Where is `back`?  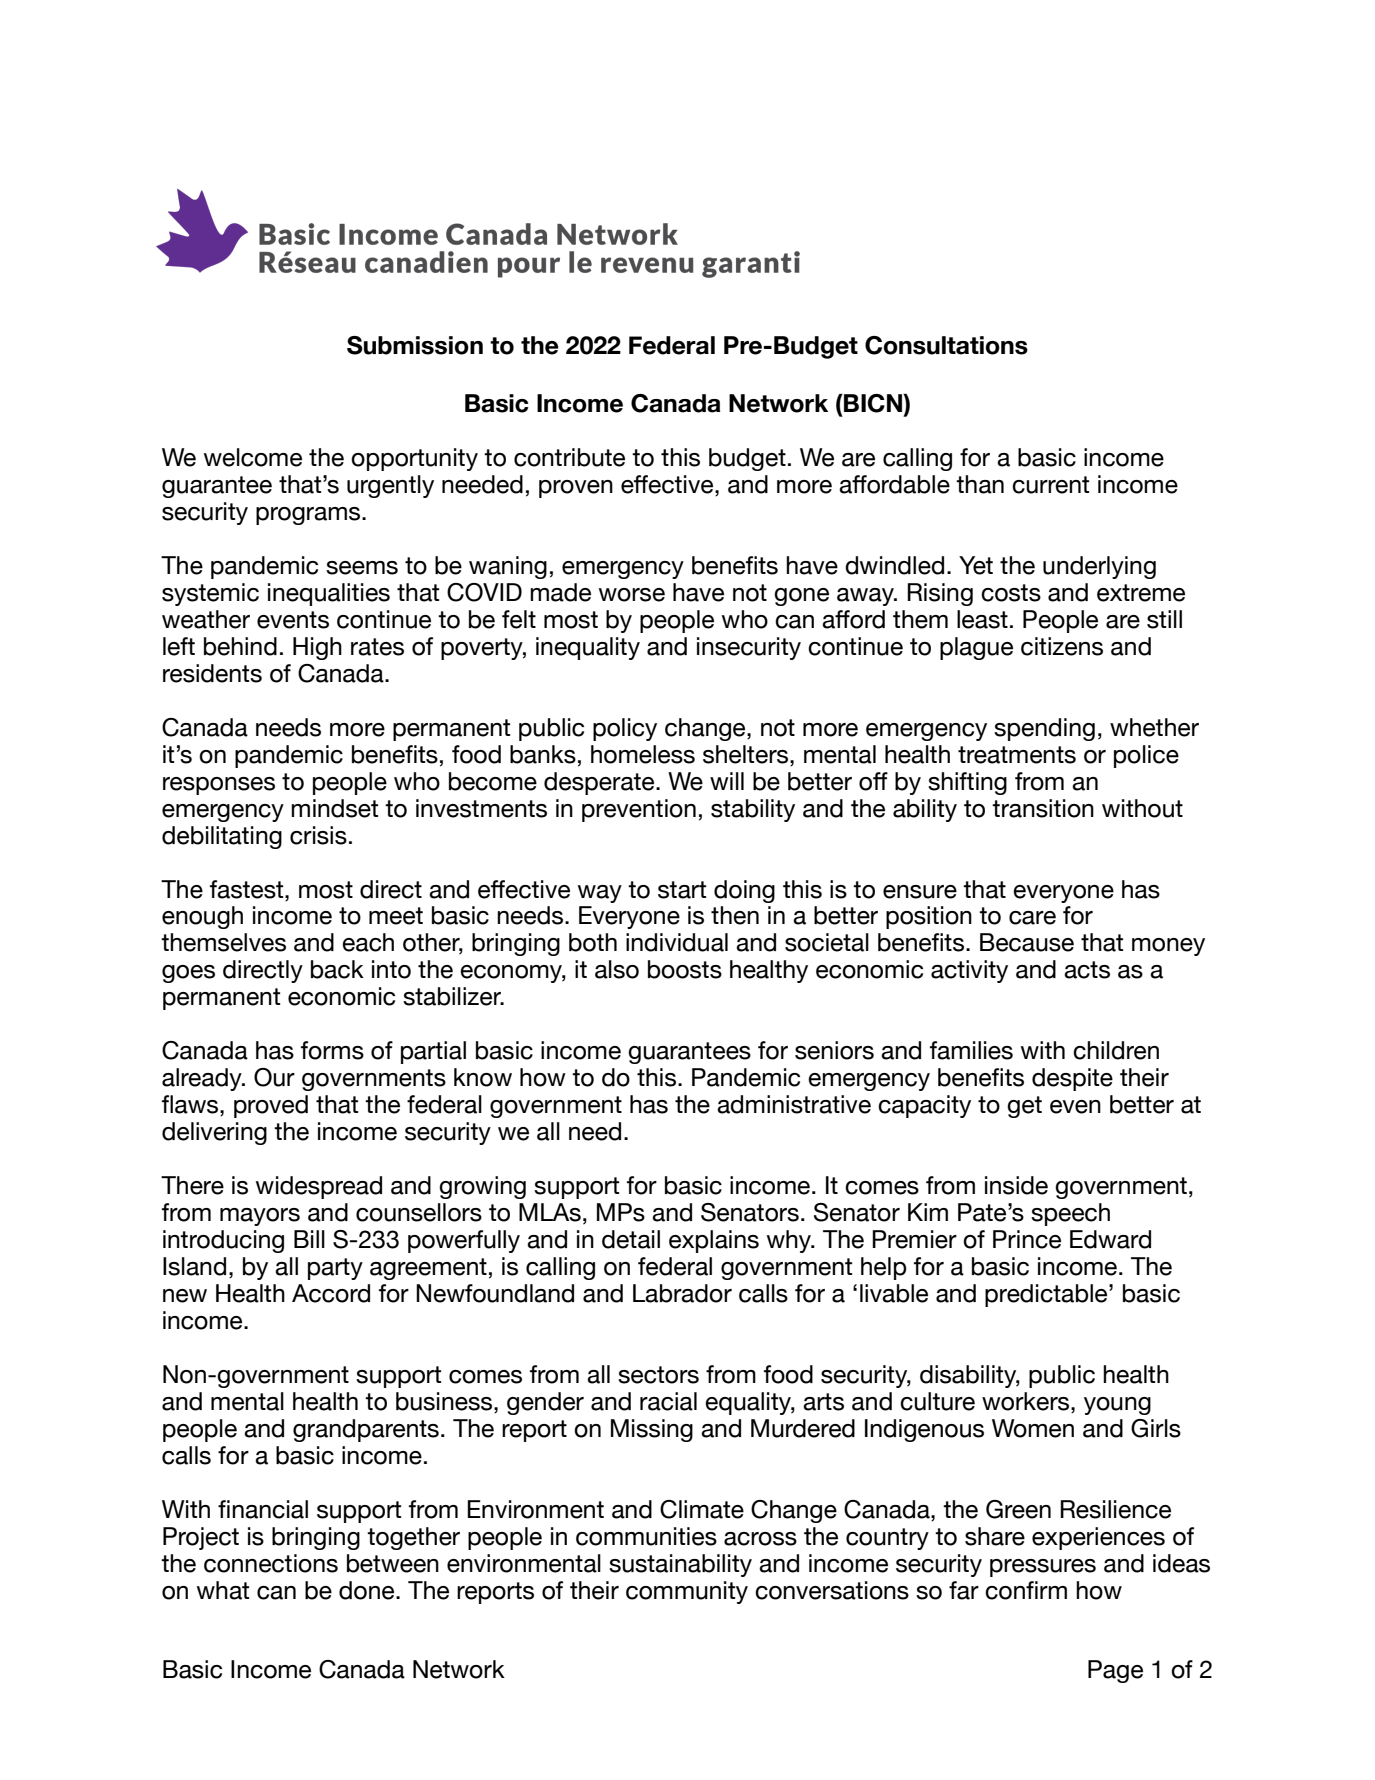
back is located at coordinates (337, 969).
